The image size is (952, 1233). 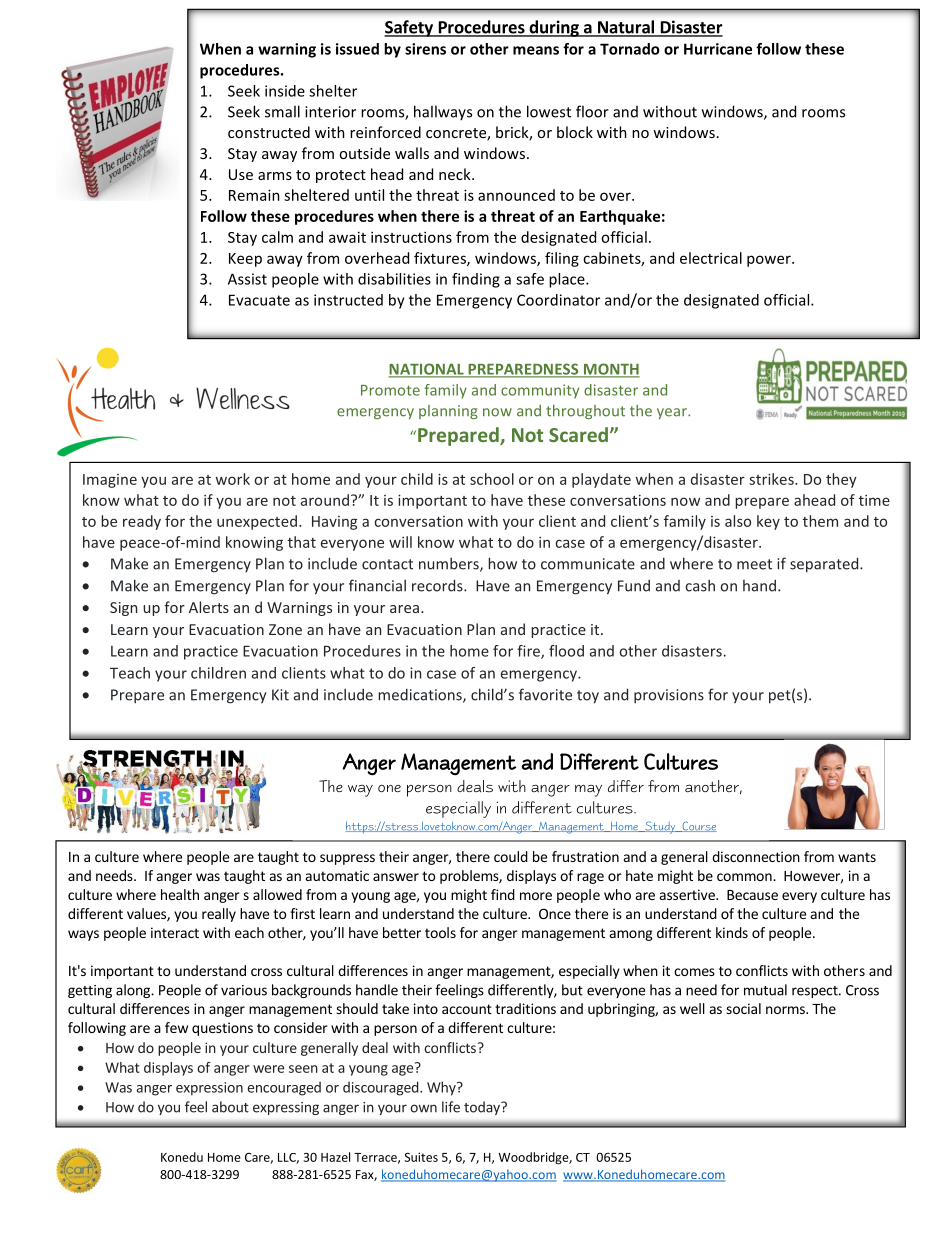 I want to click on social, so click(x=743, y=1008).
